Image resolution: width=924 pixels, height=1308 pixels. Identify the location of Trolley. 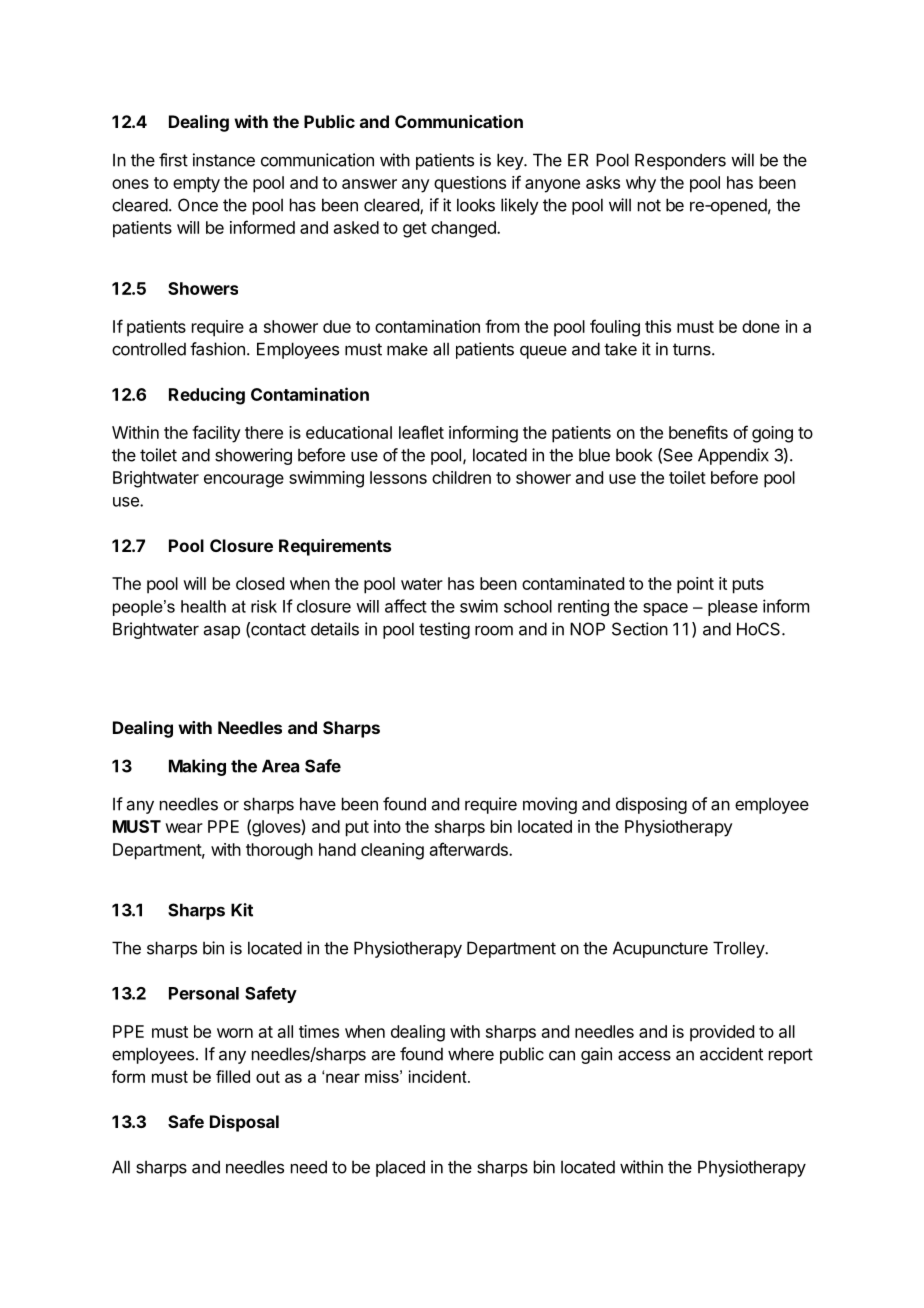
(739, 949).
